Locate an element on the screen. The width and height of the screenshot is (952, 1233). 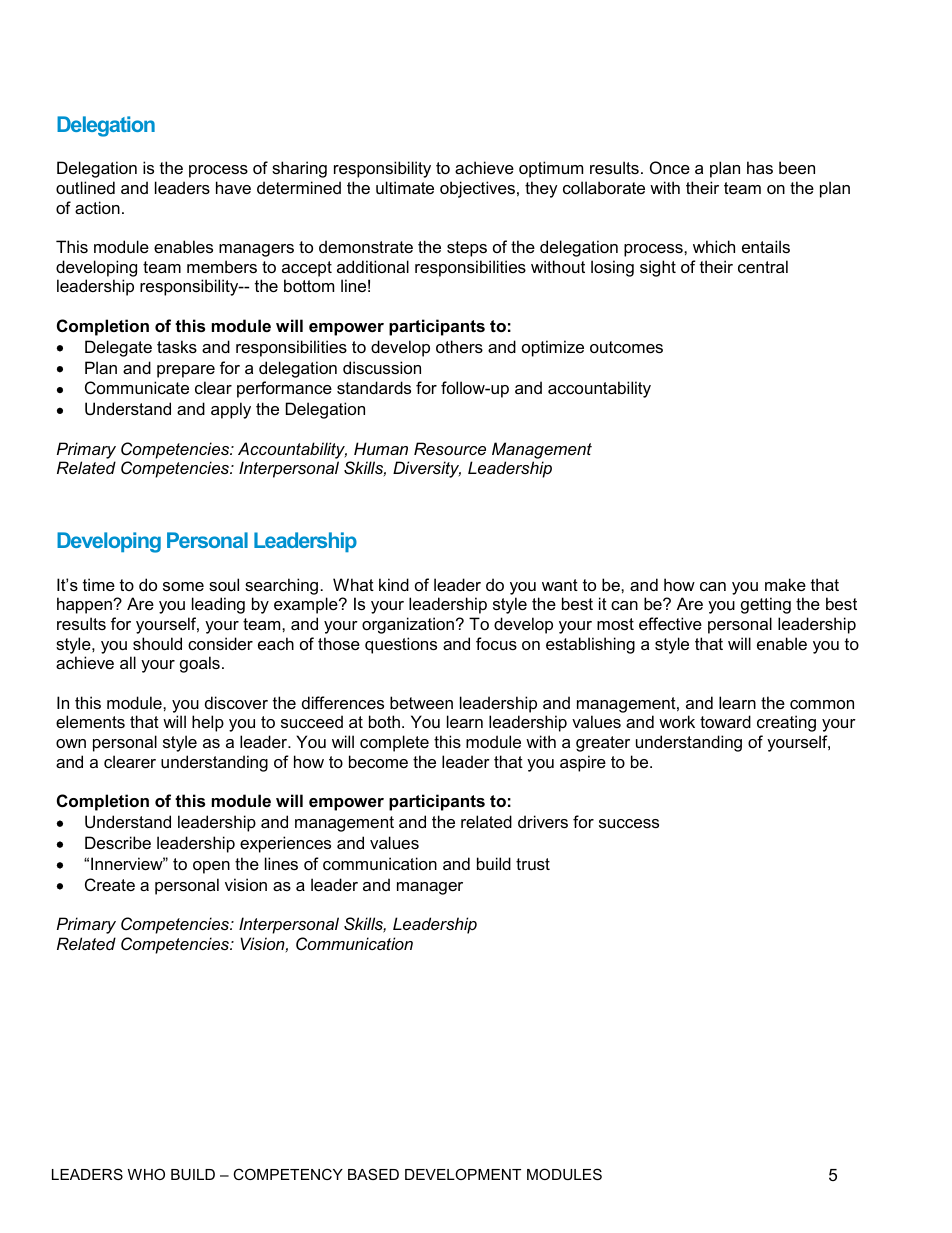
toward is located at coordinates (725, 721).
